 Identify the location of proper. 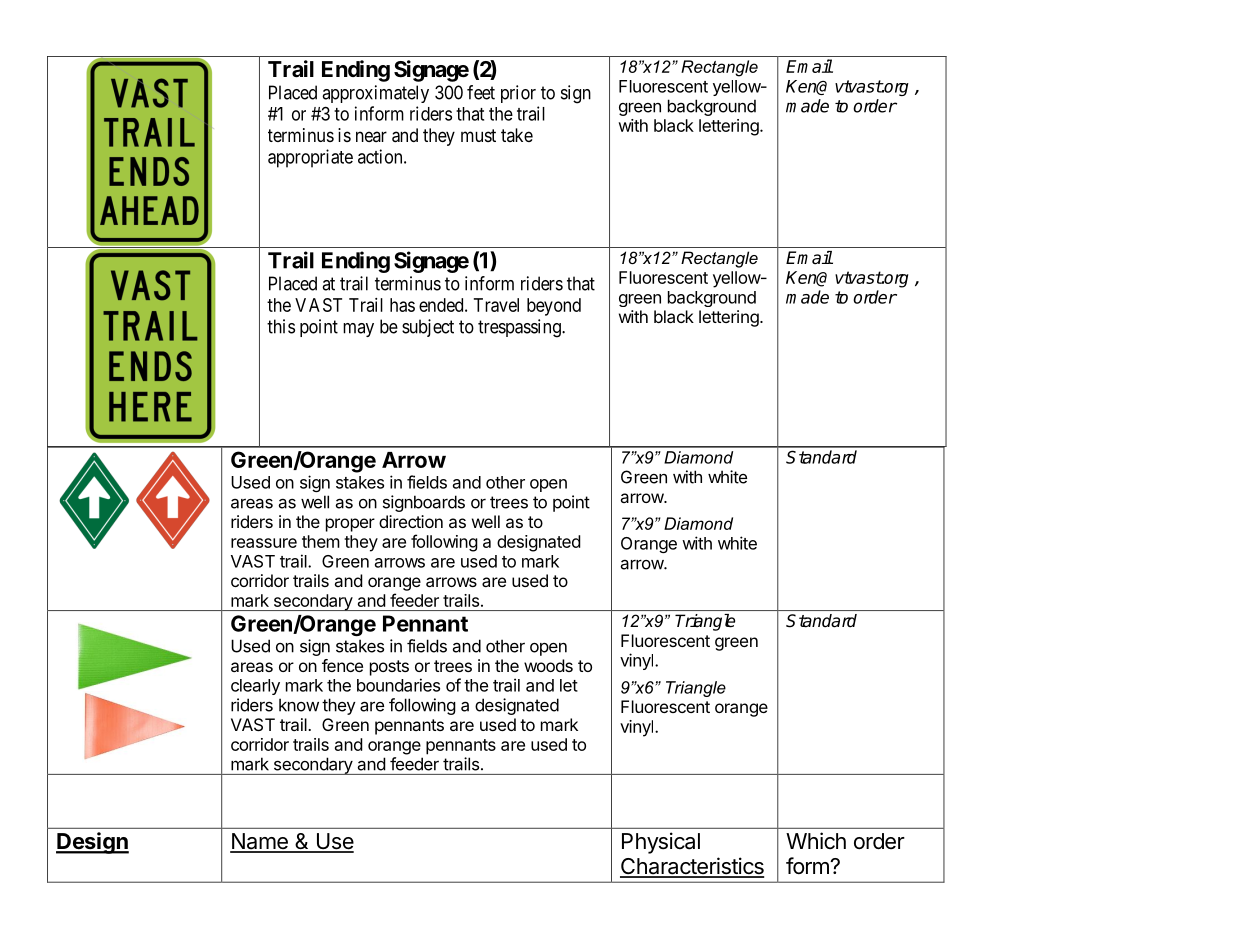
(350, 525).
